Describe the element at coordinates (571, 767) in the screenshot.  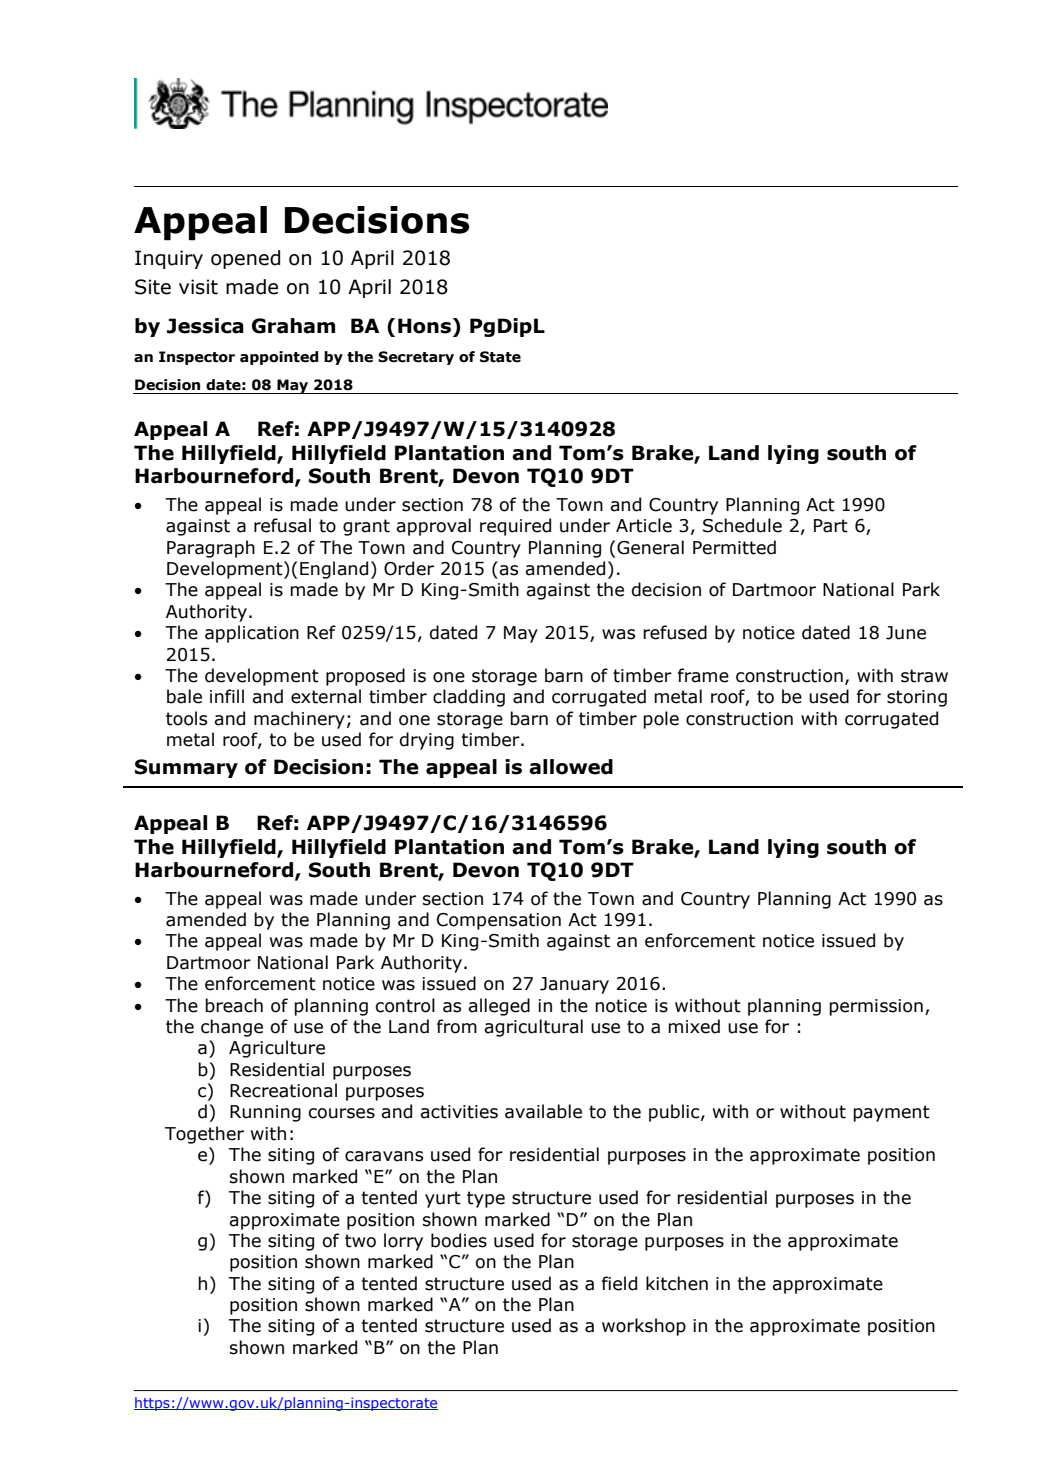
I see `allowed` at that location.
